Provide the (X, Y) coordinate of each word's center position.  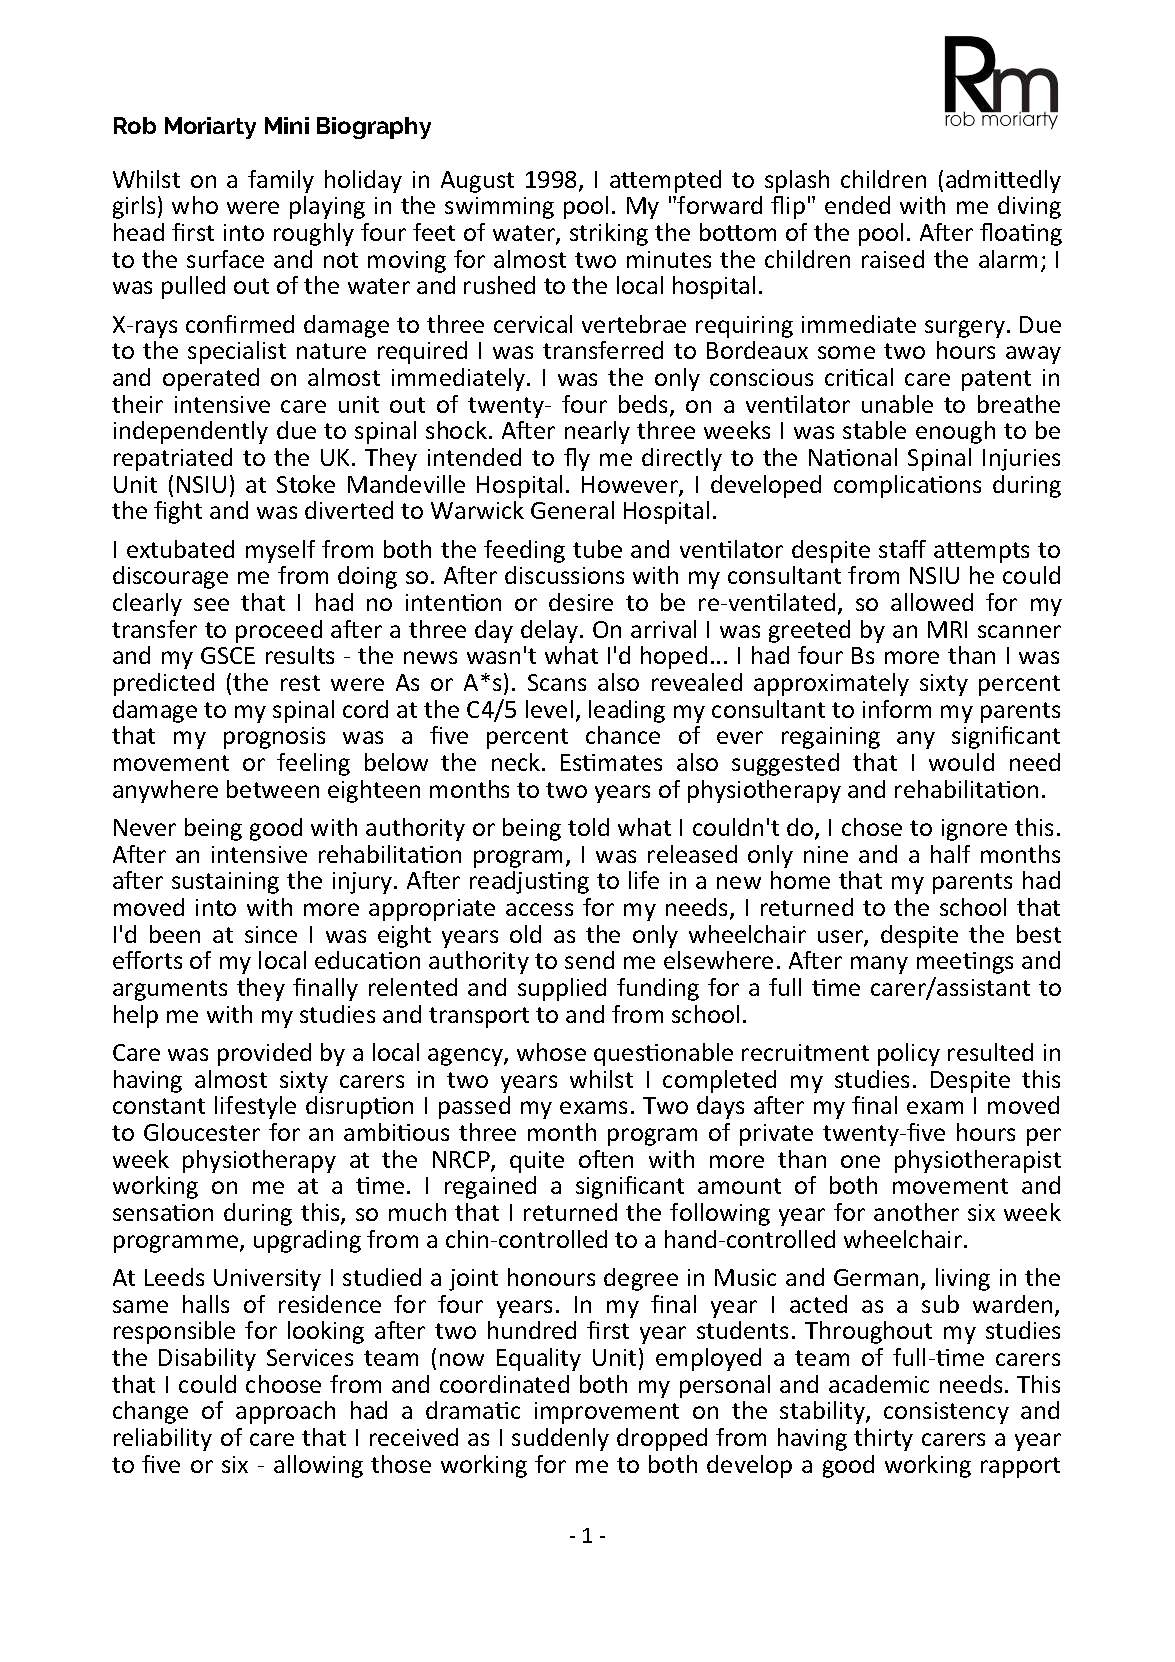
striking (609, 234)
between (273, 789)
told (588, 827)
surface (225, 259)
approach (285, 1412)
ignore (974, 830)
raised (893, 259)
